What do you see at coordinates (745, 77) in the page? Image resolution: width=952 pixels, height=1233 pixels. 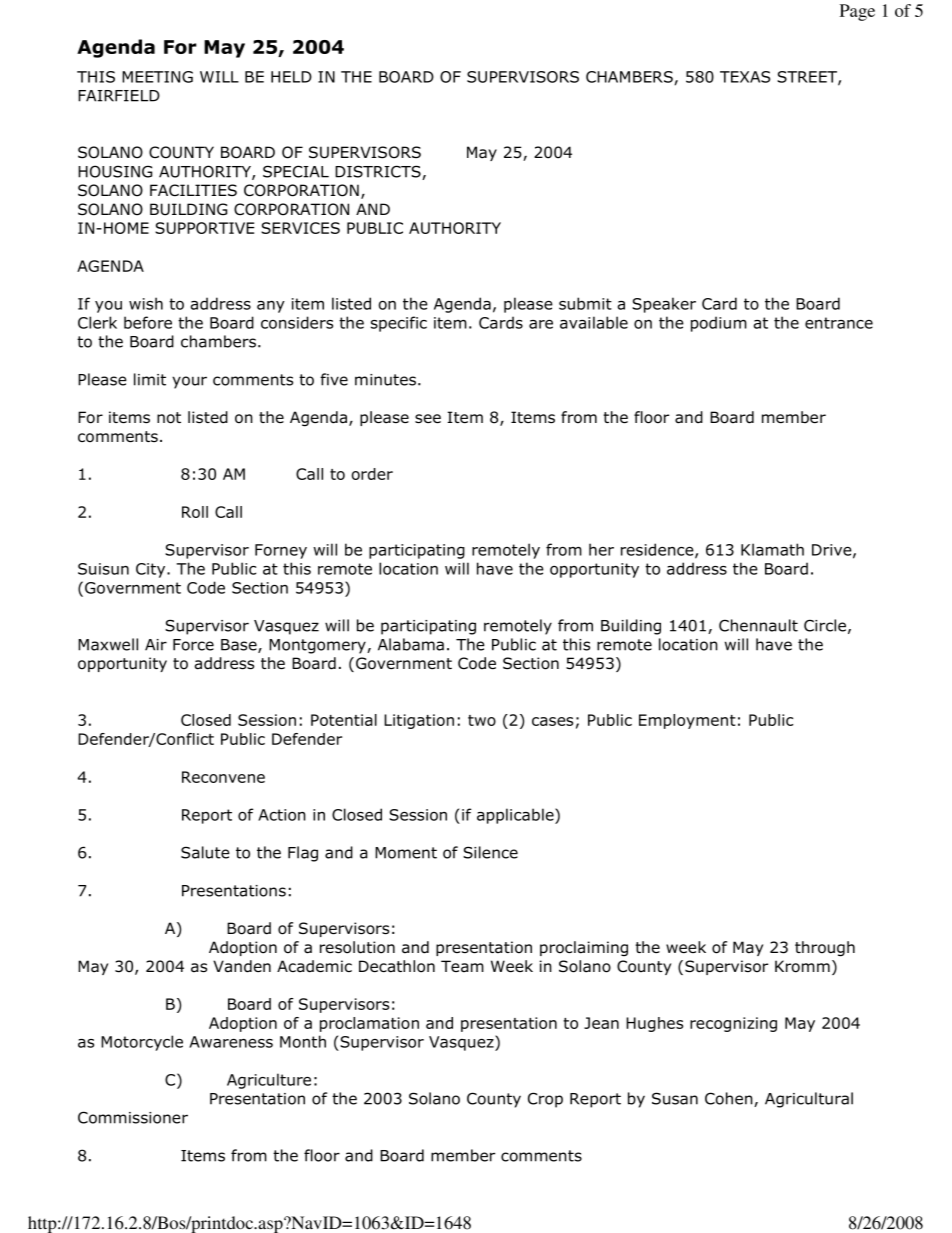 I see `TEXAS` at bounding box center [745, 77].
